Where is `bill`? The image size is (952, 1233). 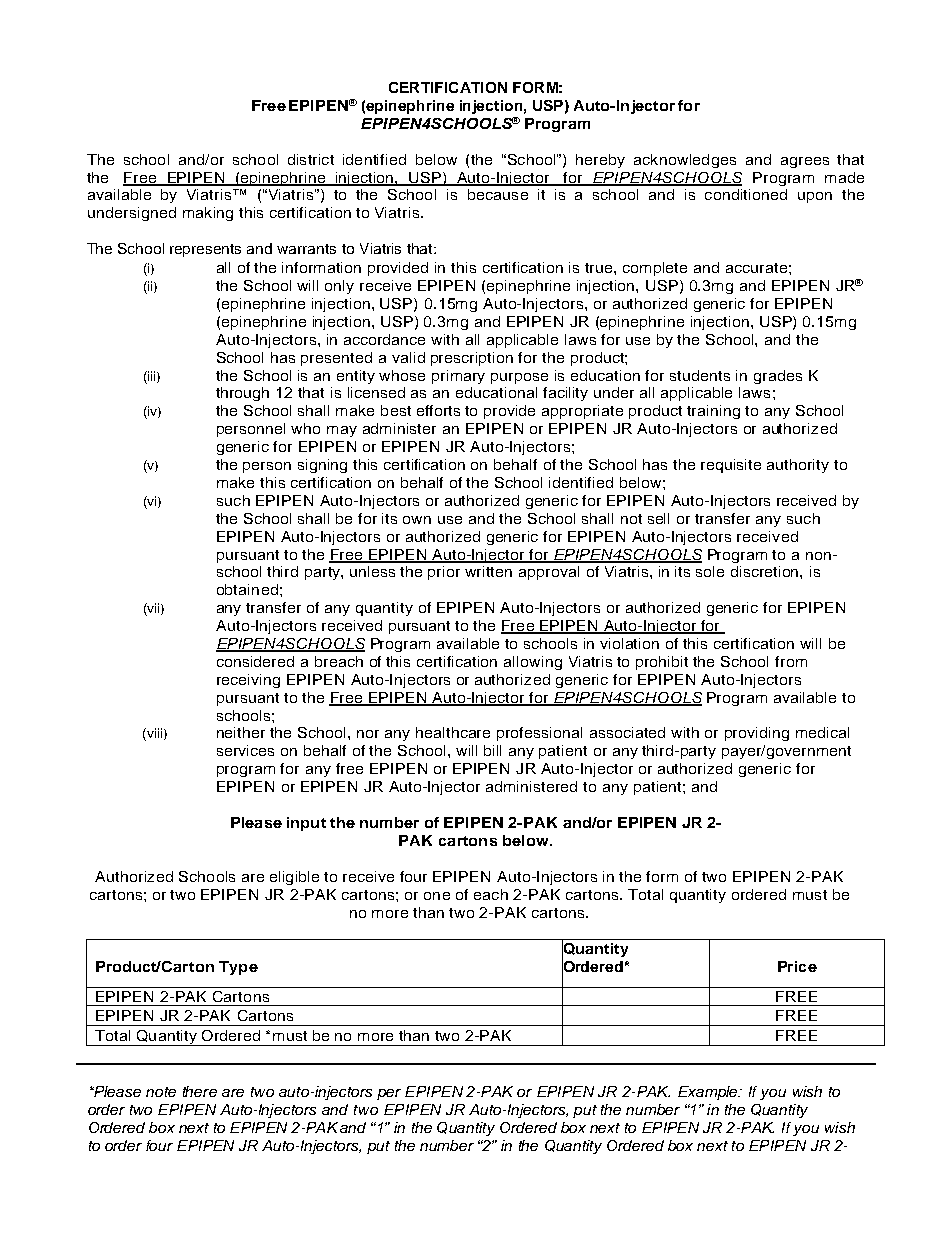 bill is located at coordinates (492, 750).
